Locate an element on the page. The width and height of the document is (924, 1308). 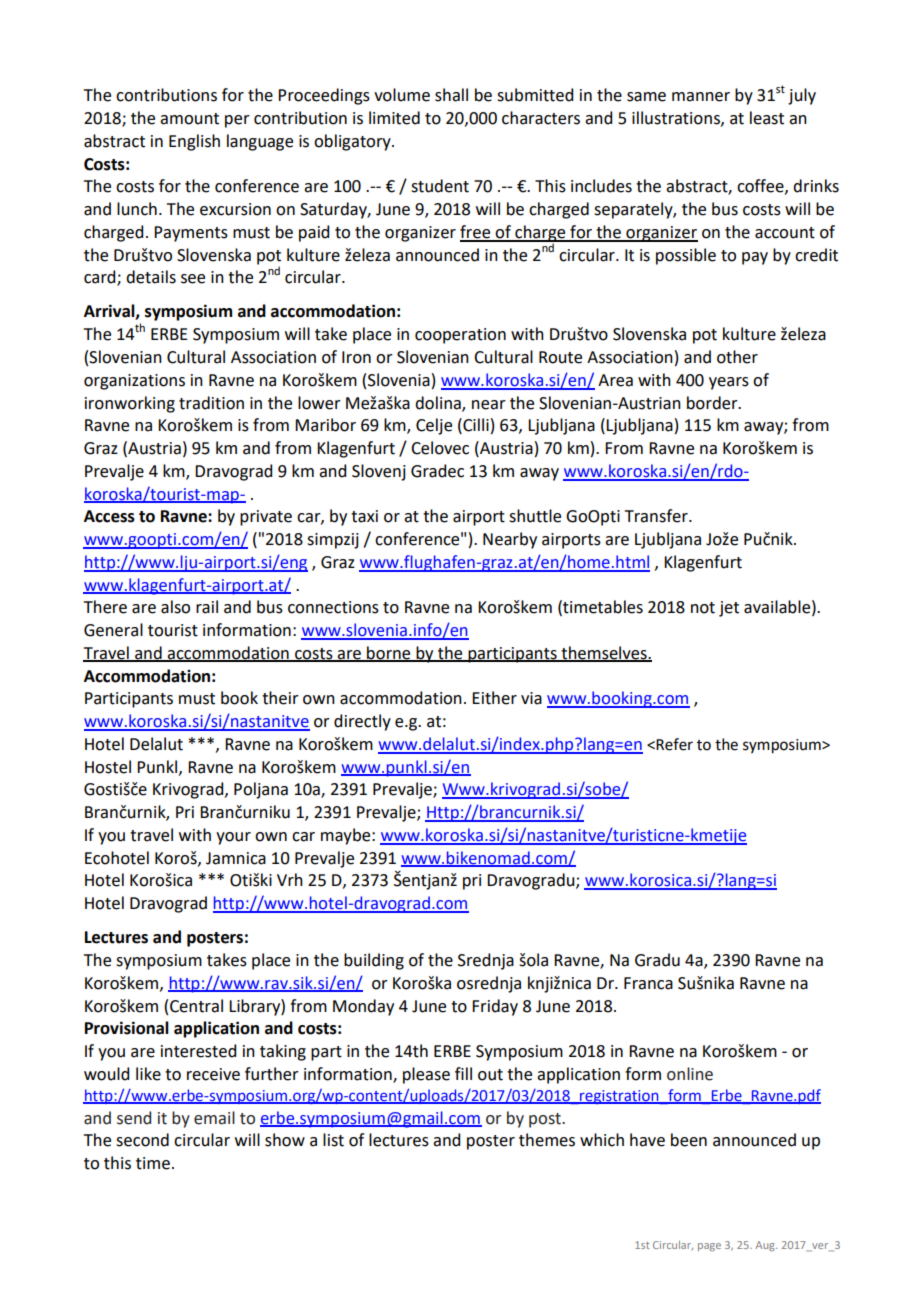
Transfer is located at coordinates (657, 516).
